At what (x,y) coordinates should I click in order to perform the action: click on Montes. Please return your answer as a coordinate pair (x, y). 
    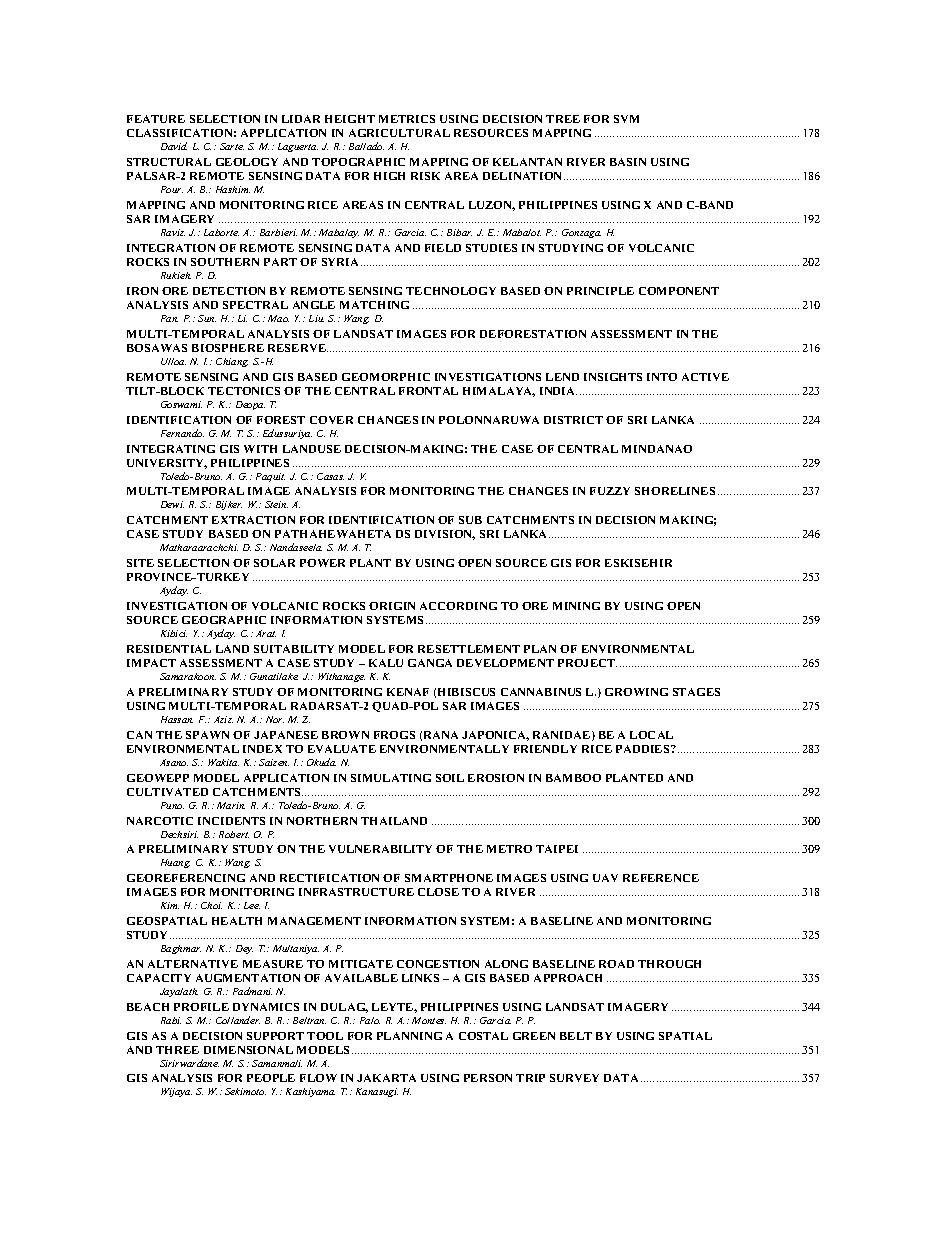
    Looking at the image, I should click on (429, 1020).
